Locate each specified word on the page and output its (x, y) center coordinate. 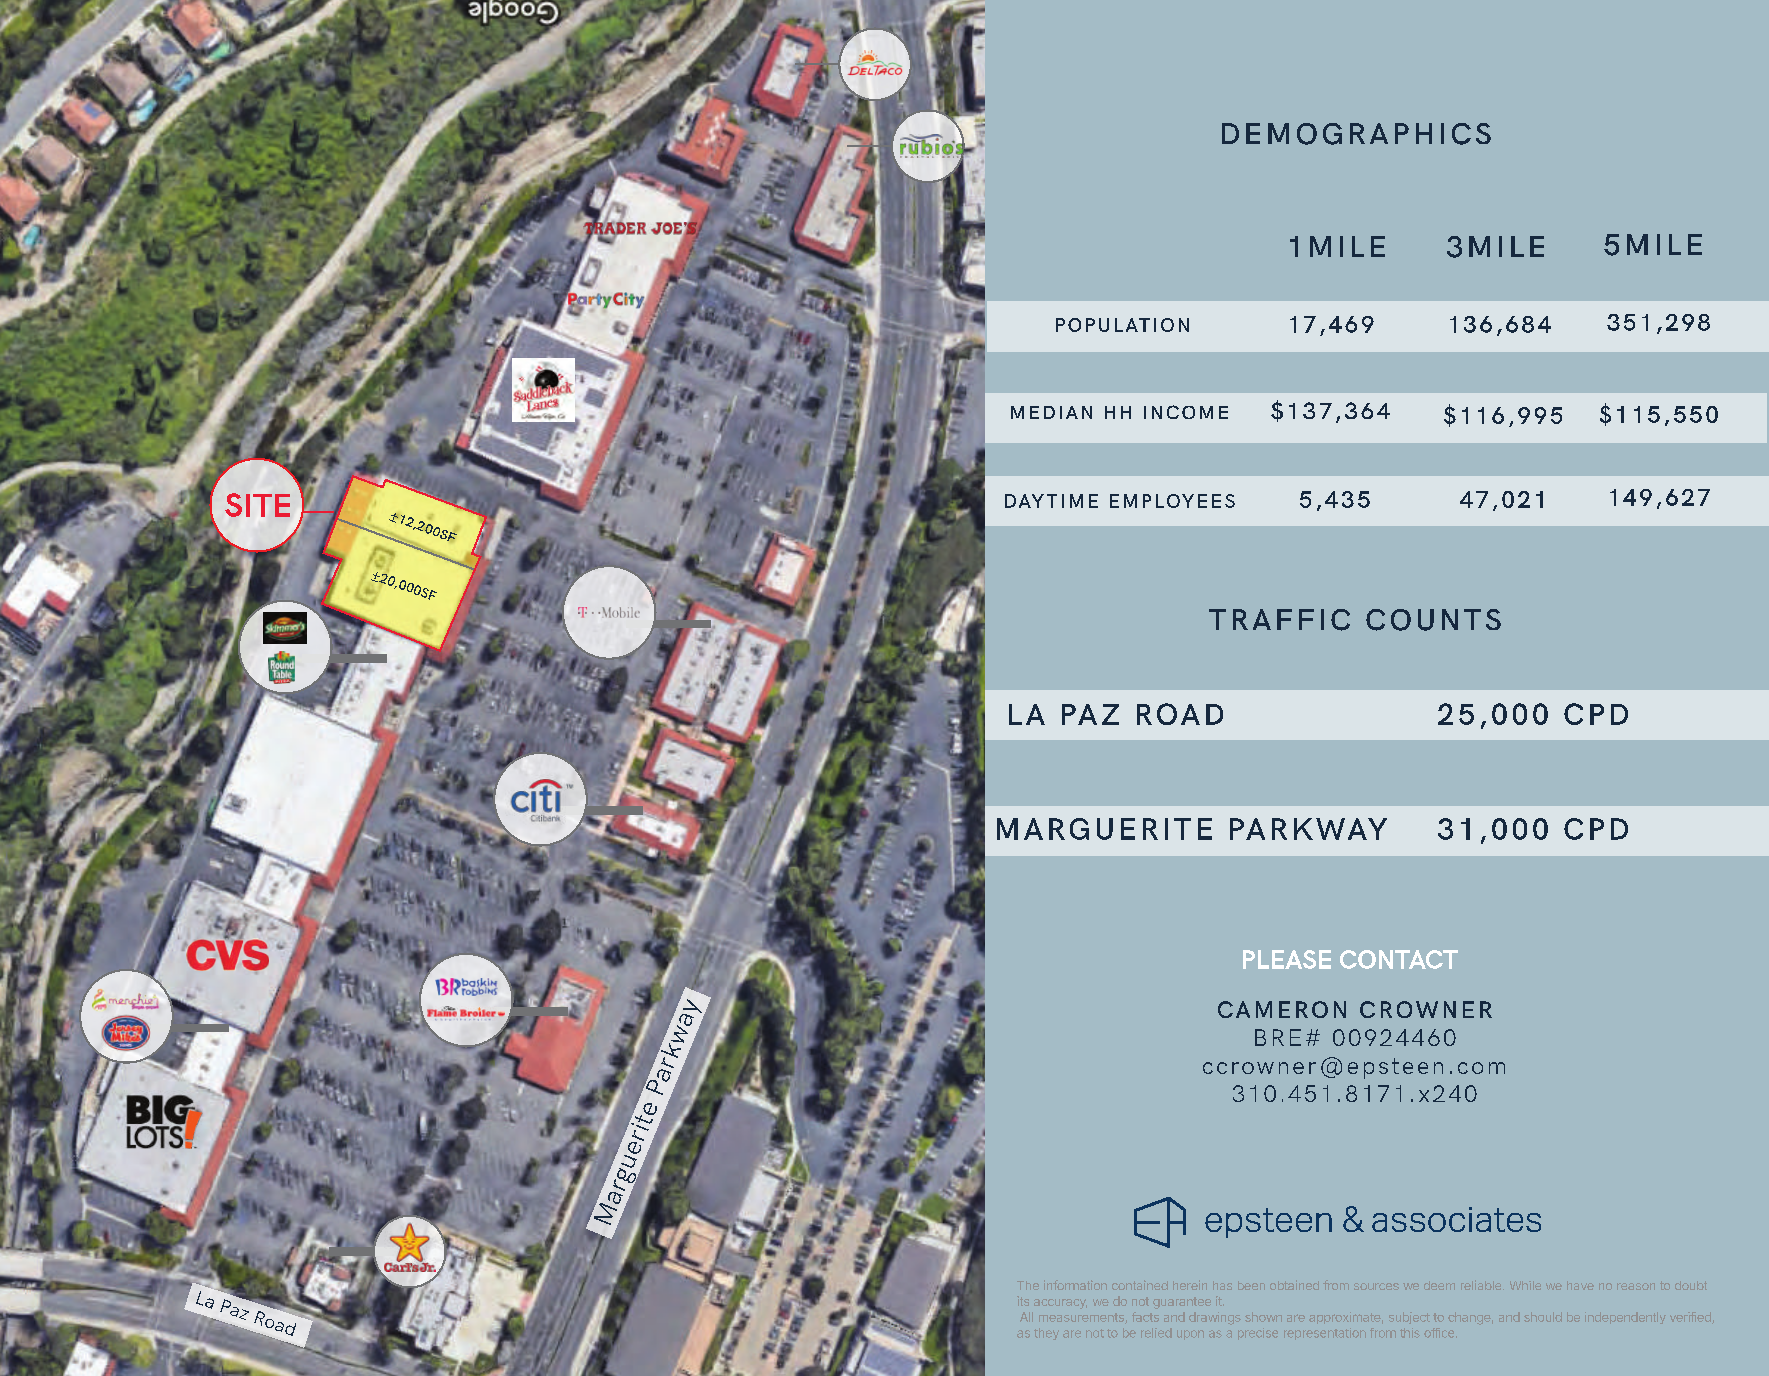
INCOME (1186, 412)
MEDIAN (1051, 412)
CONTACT (1399, 959)
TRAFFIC (1279, 620)
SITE (257, 505)
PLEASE (1287, 959)
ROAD (1180, 714)
